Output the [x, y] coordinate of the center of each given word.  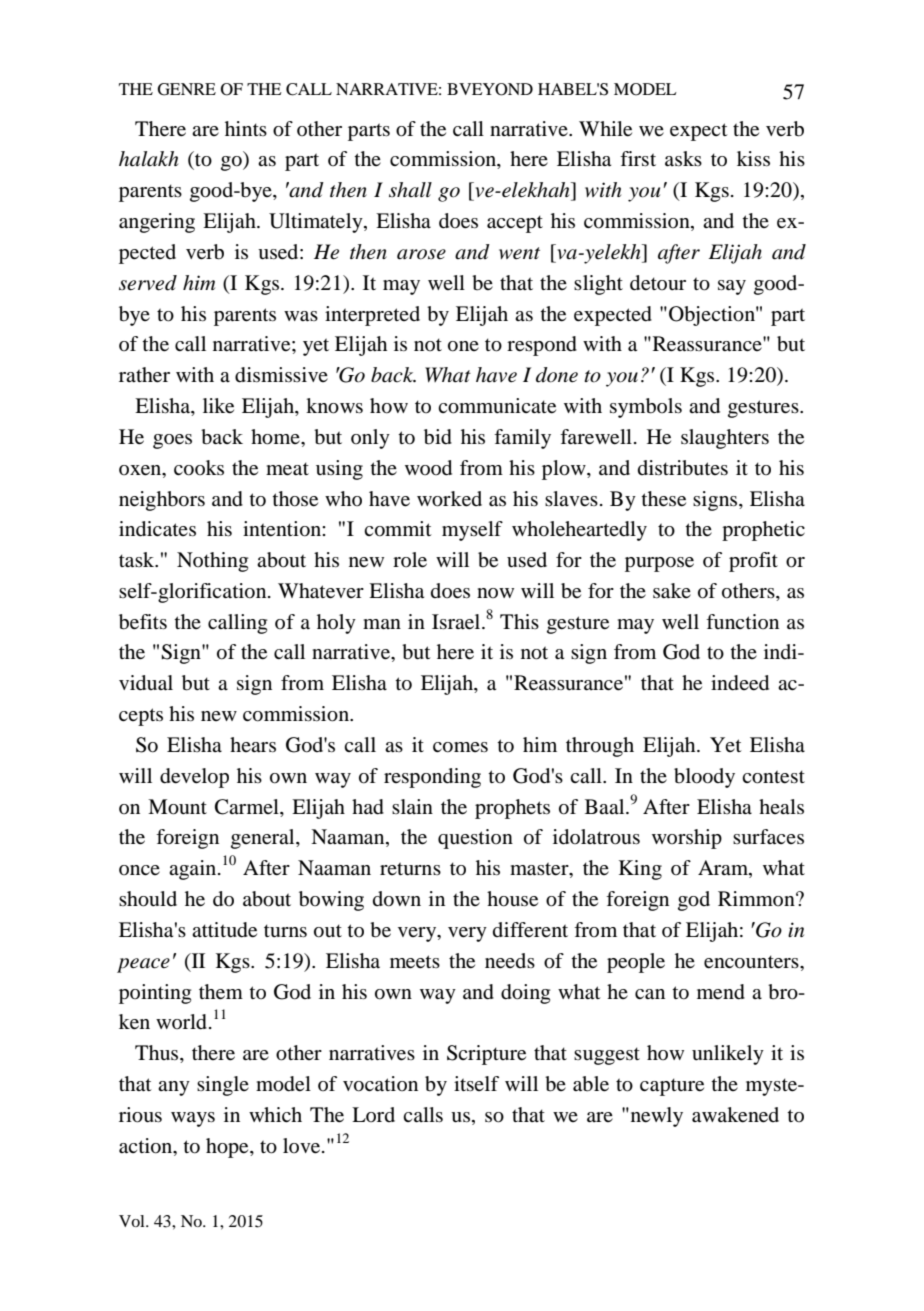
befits [143, 622]
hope [228, 1148]
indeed [740, 683]
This [519, 621]
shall [410, 190]
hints [246, 128]
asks [683, 158]
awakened [735, 1115]
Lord [373, 1114]
